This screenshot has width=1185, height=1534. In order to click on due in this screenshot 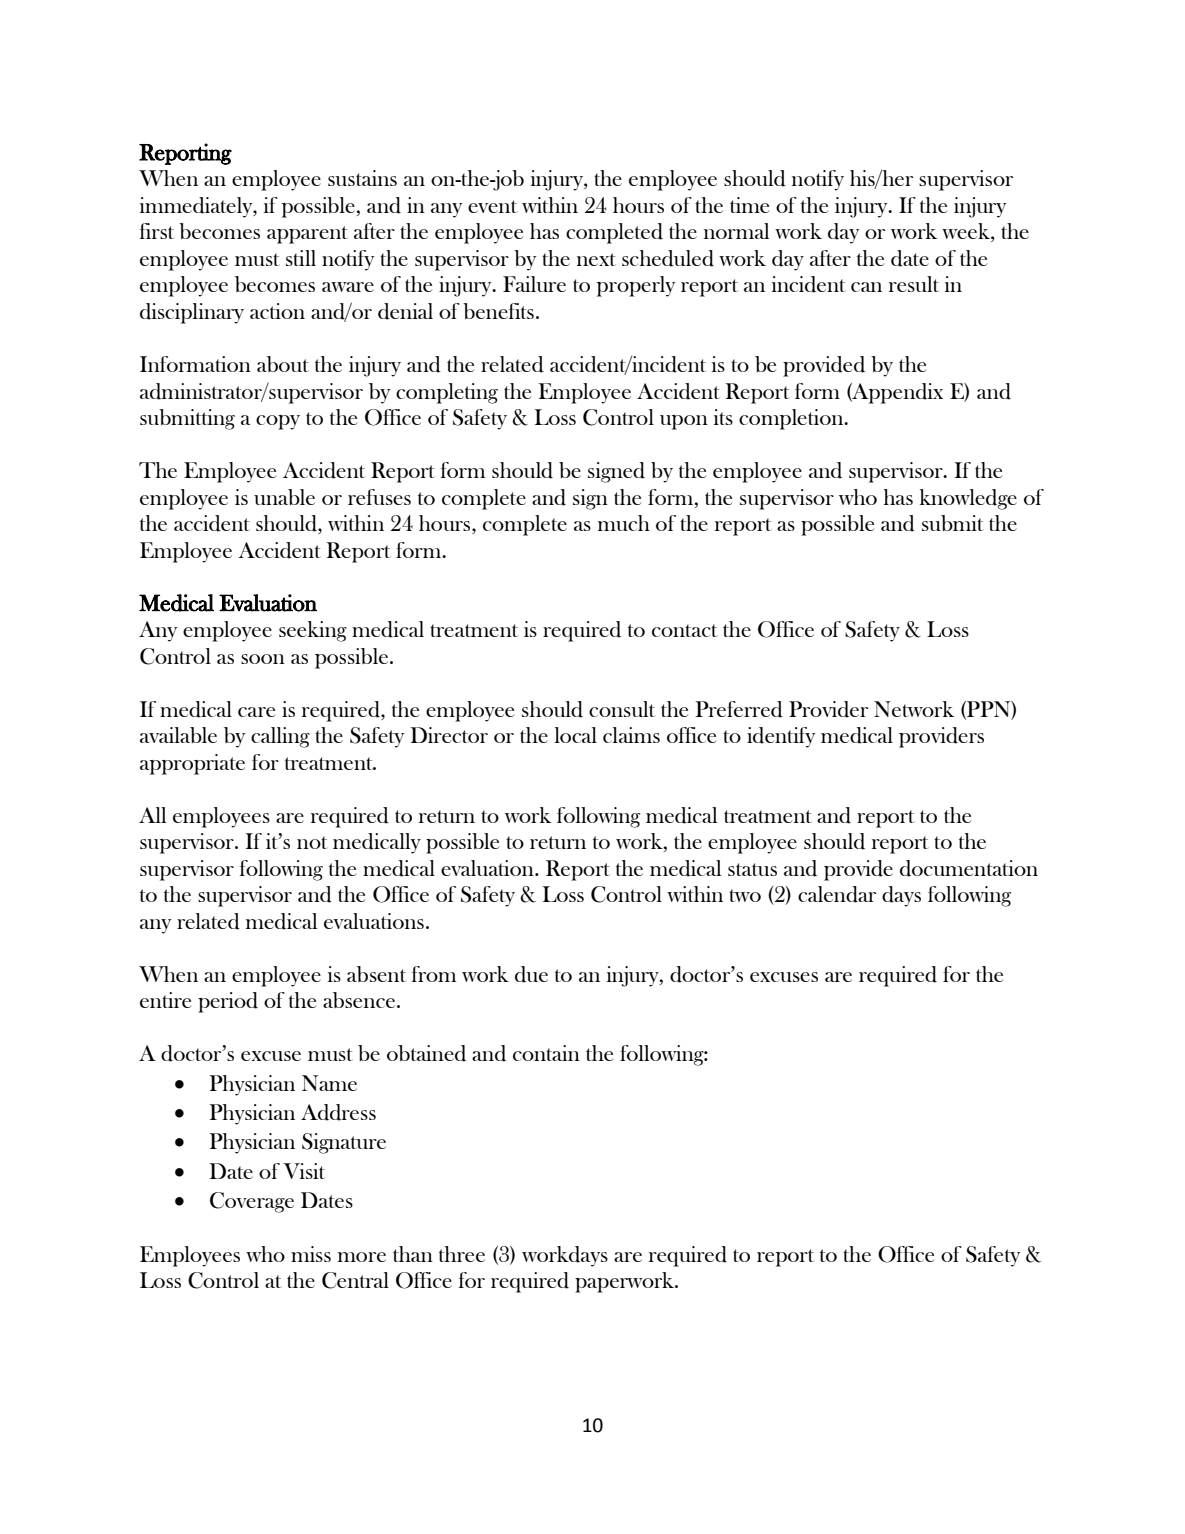, I will do `click(531, 974)`.
